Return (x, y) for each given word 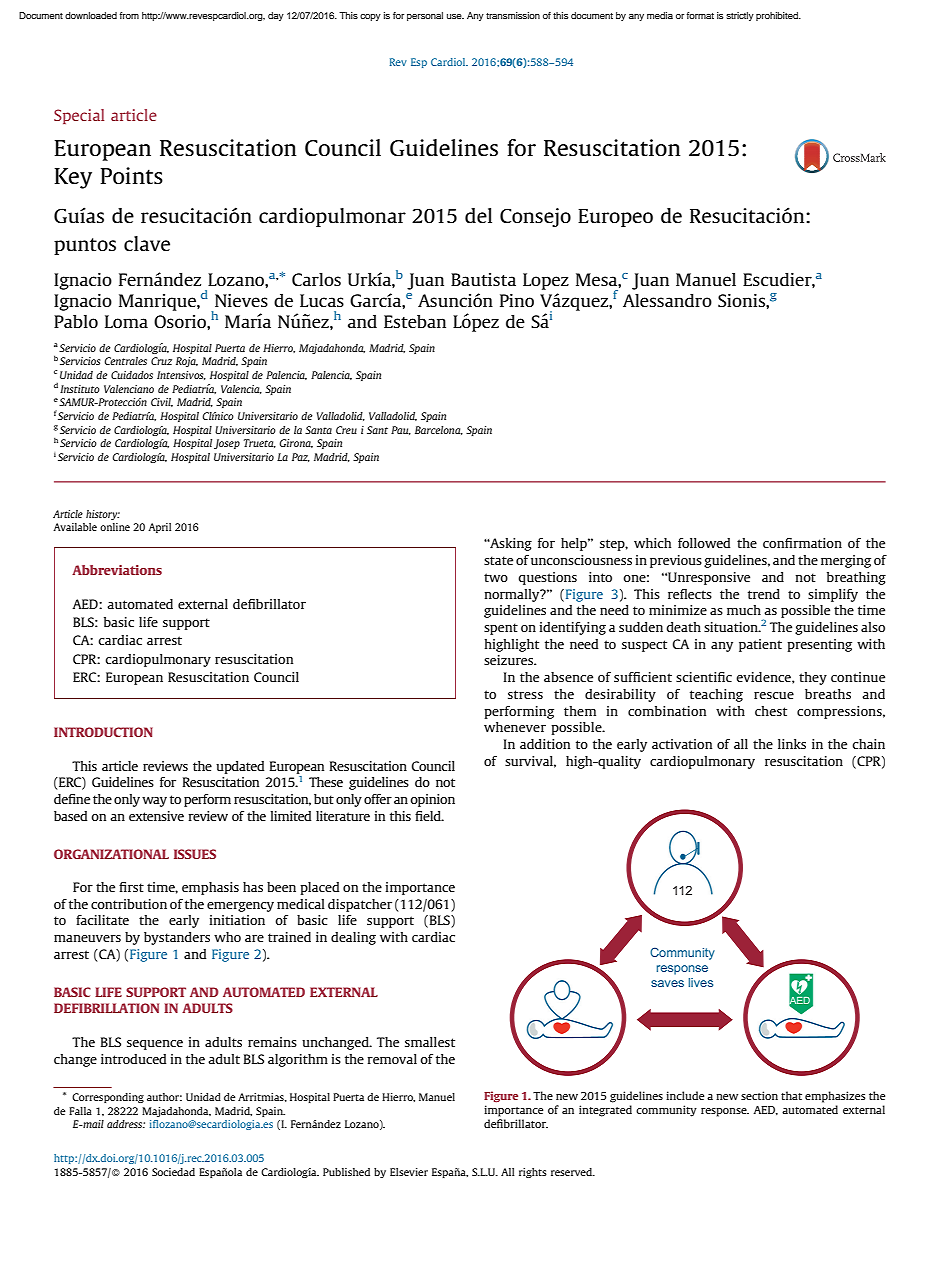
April (159, 528)
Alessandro (667, 300)
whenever (515, 727)
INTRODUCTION (103, 732)
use (455, 16)
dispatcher (360, 905)
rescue (774, 695)
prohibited (778, 16)
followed (704, 543)
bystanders (177, 938)
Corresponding (108, 1098)
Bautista (483, 279)
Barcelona (439, 430)
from (129, 15)
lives (700, 982)
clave (147, 243)
